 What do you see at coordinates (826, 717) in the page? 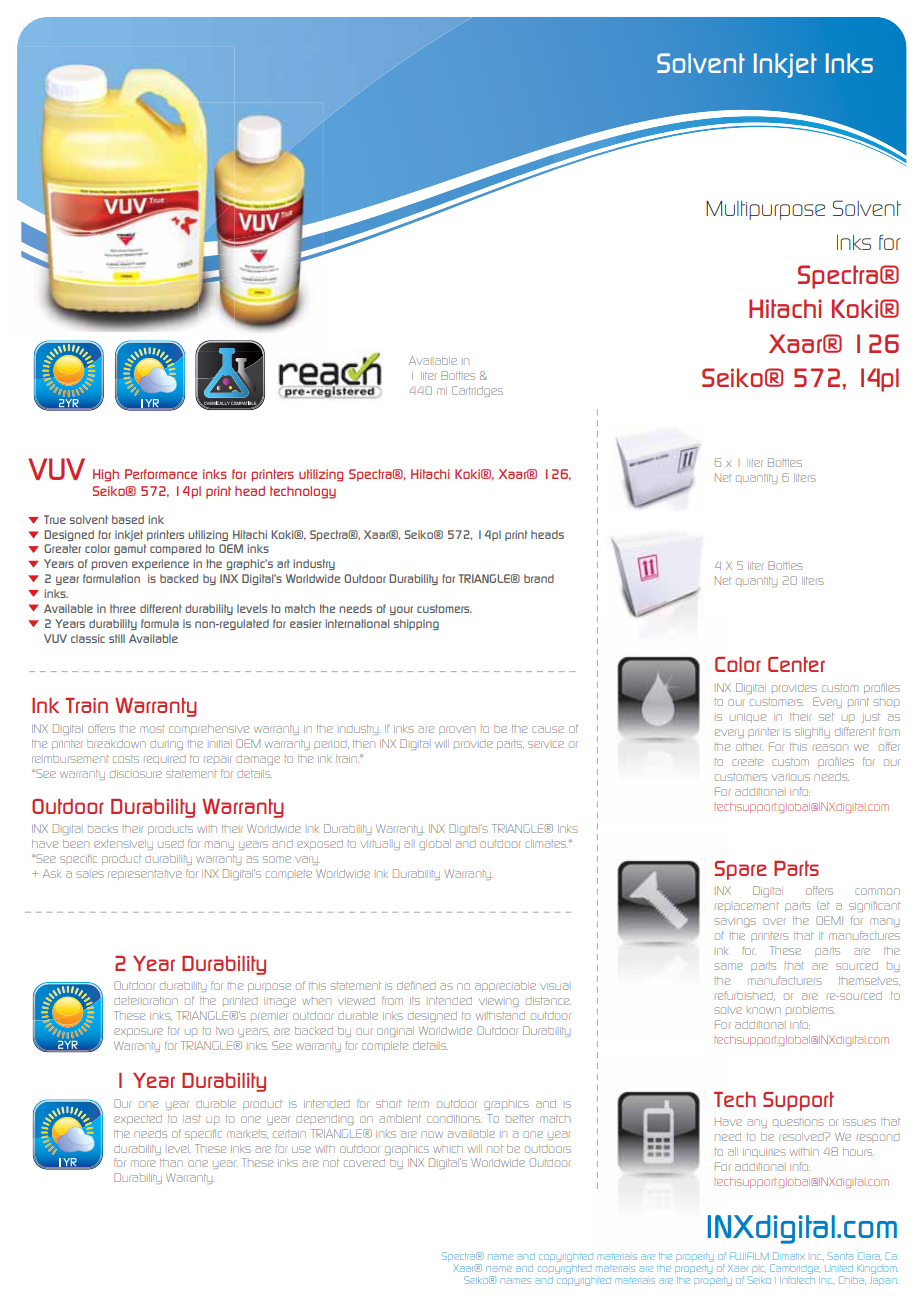
I see `set` at bounding box center [826, 717].
